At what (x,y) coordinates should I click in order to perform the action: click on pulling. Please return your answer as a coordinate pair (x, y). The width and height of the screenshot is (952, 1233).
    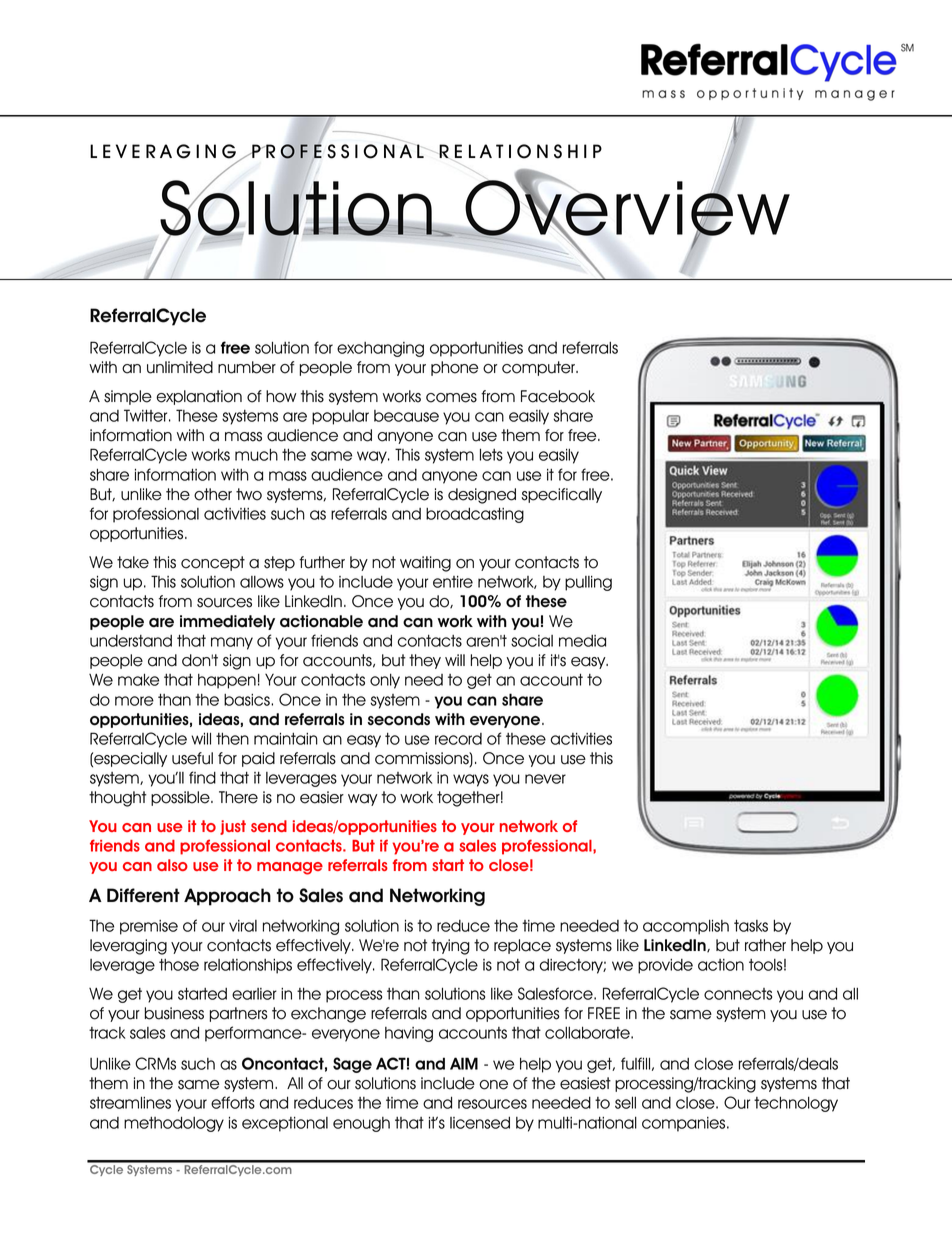
    Looking at the image, I should click on (588, 583).
